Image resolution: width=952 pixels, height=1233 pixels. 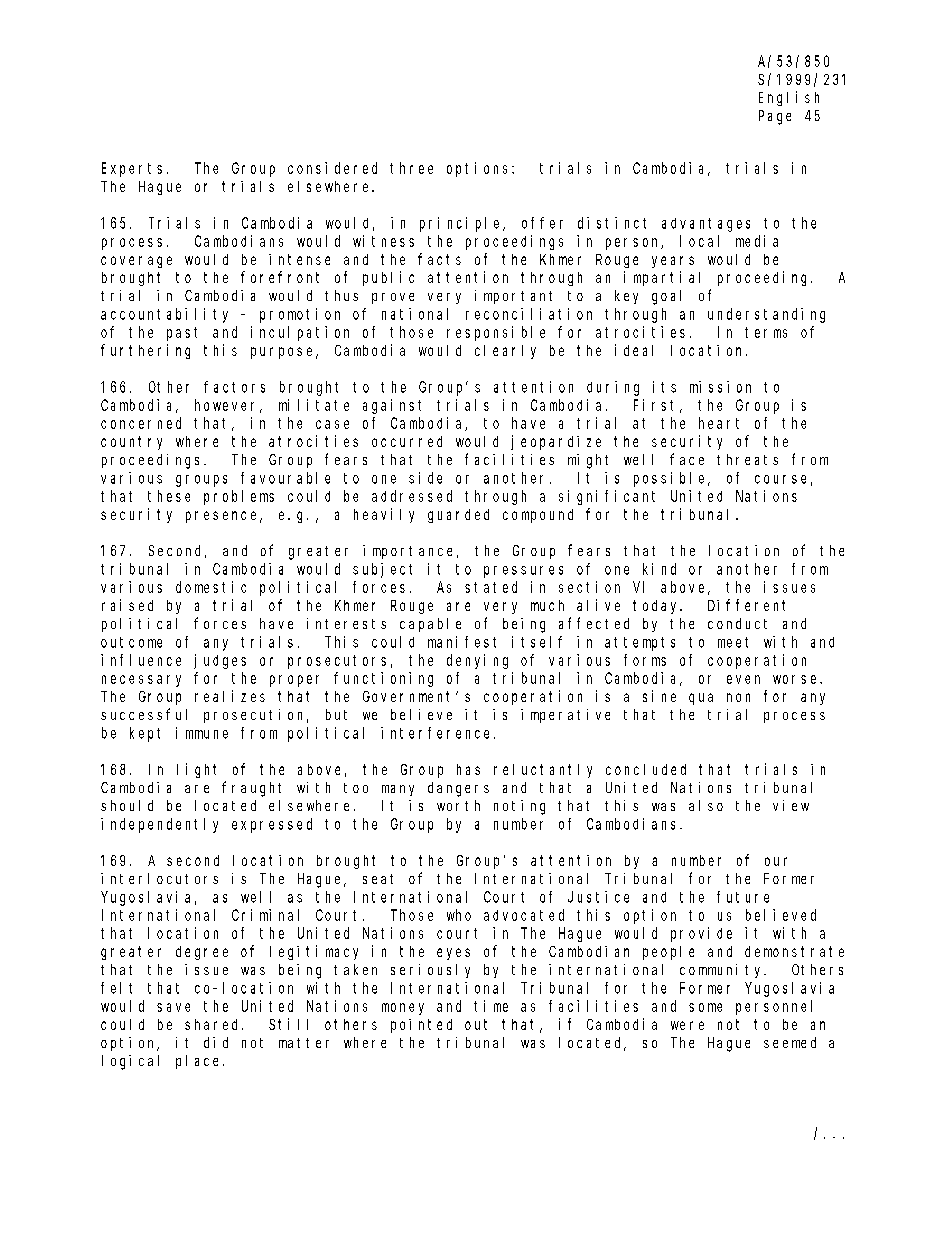 I want to click on witness, so click(x=383, y=241).
